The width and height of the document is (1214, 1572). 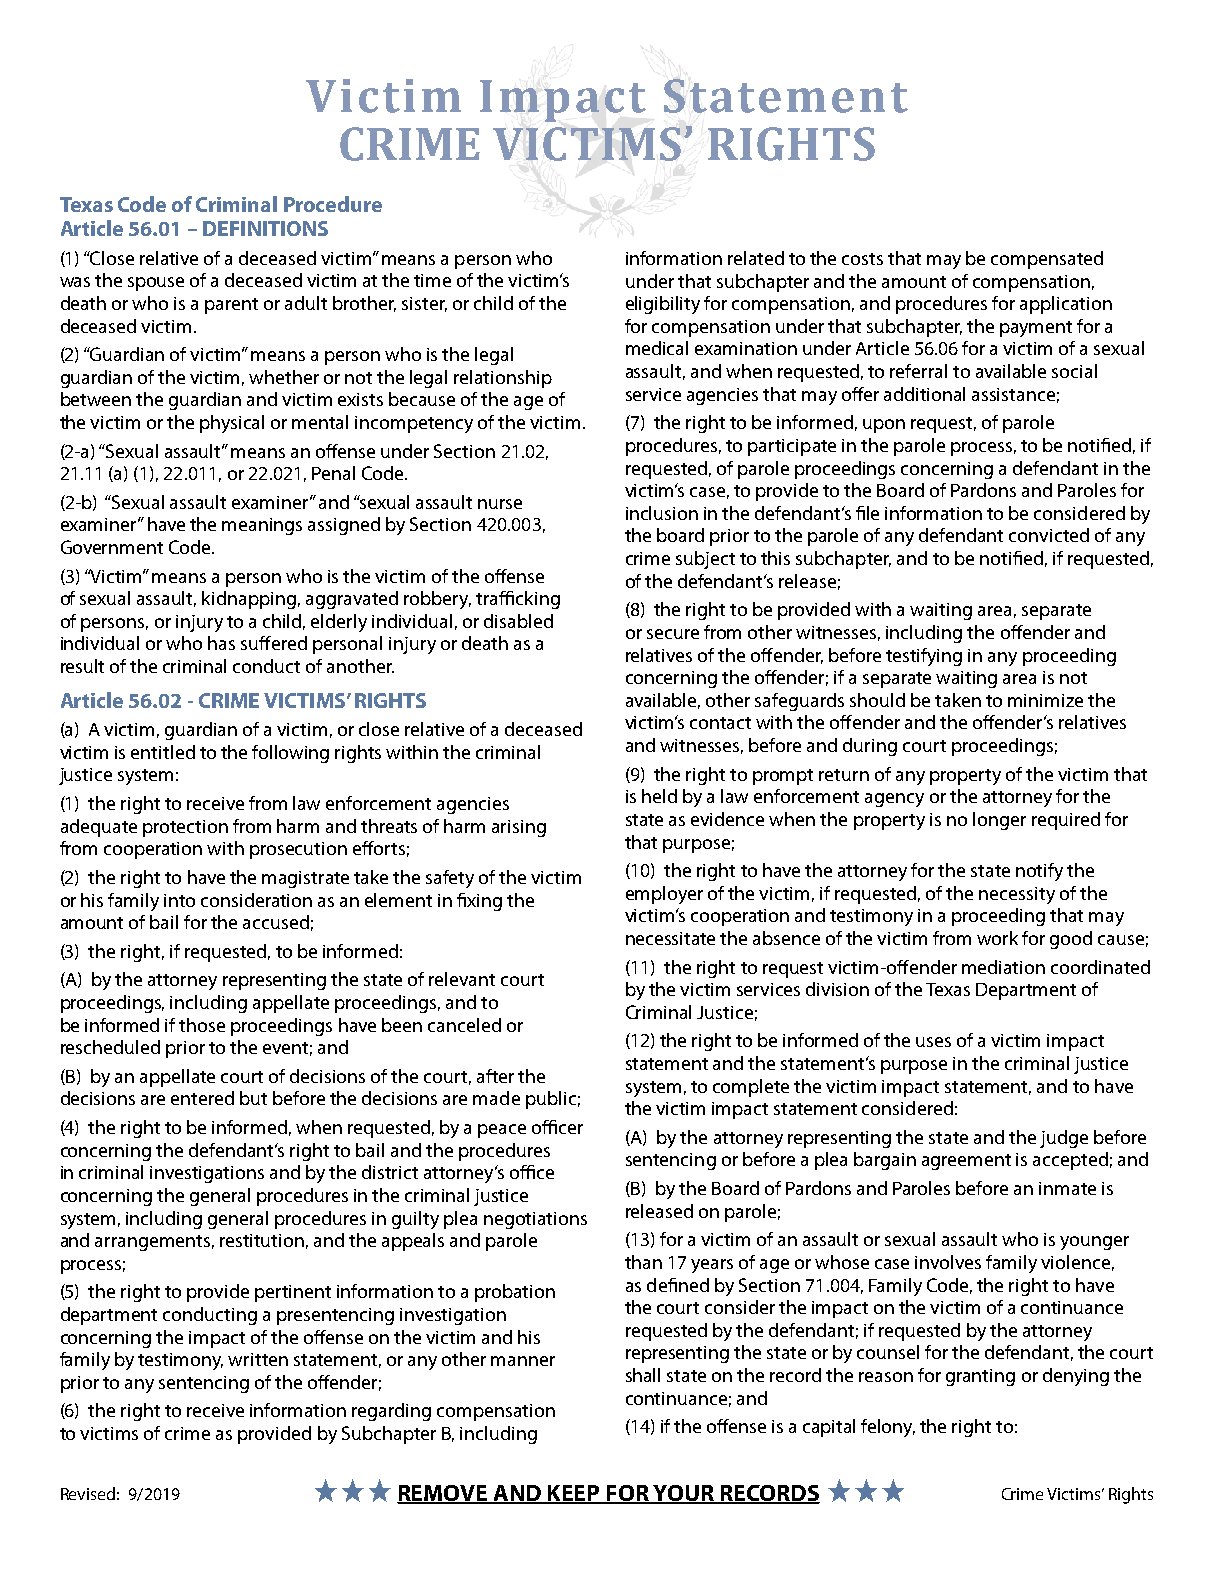 What do you see at coordinates (663, 305) in the document?
I see `eligibility` at bounding box center [663, 305].
